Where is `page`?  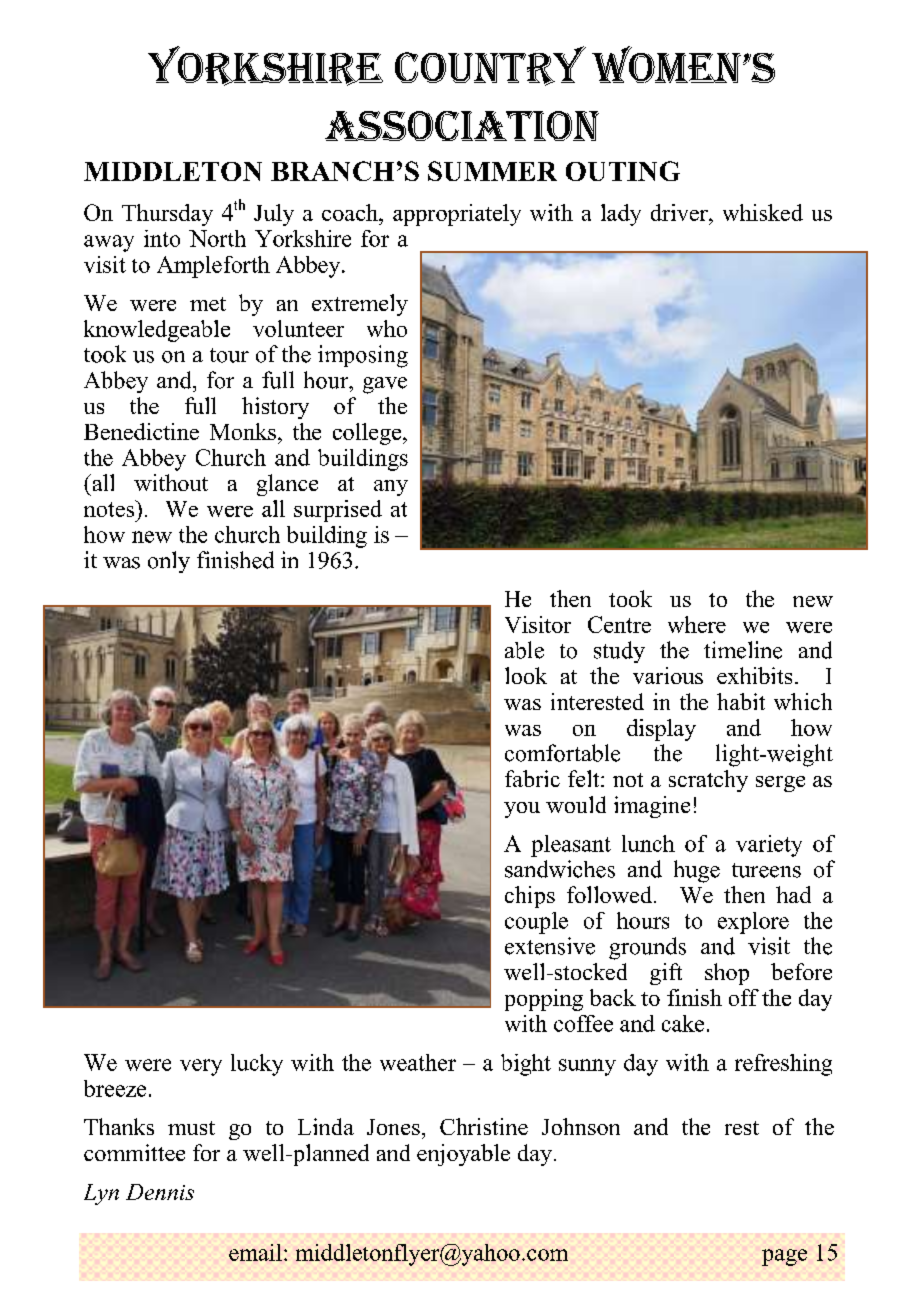 page is located at coordinates (784, 1257).
